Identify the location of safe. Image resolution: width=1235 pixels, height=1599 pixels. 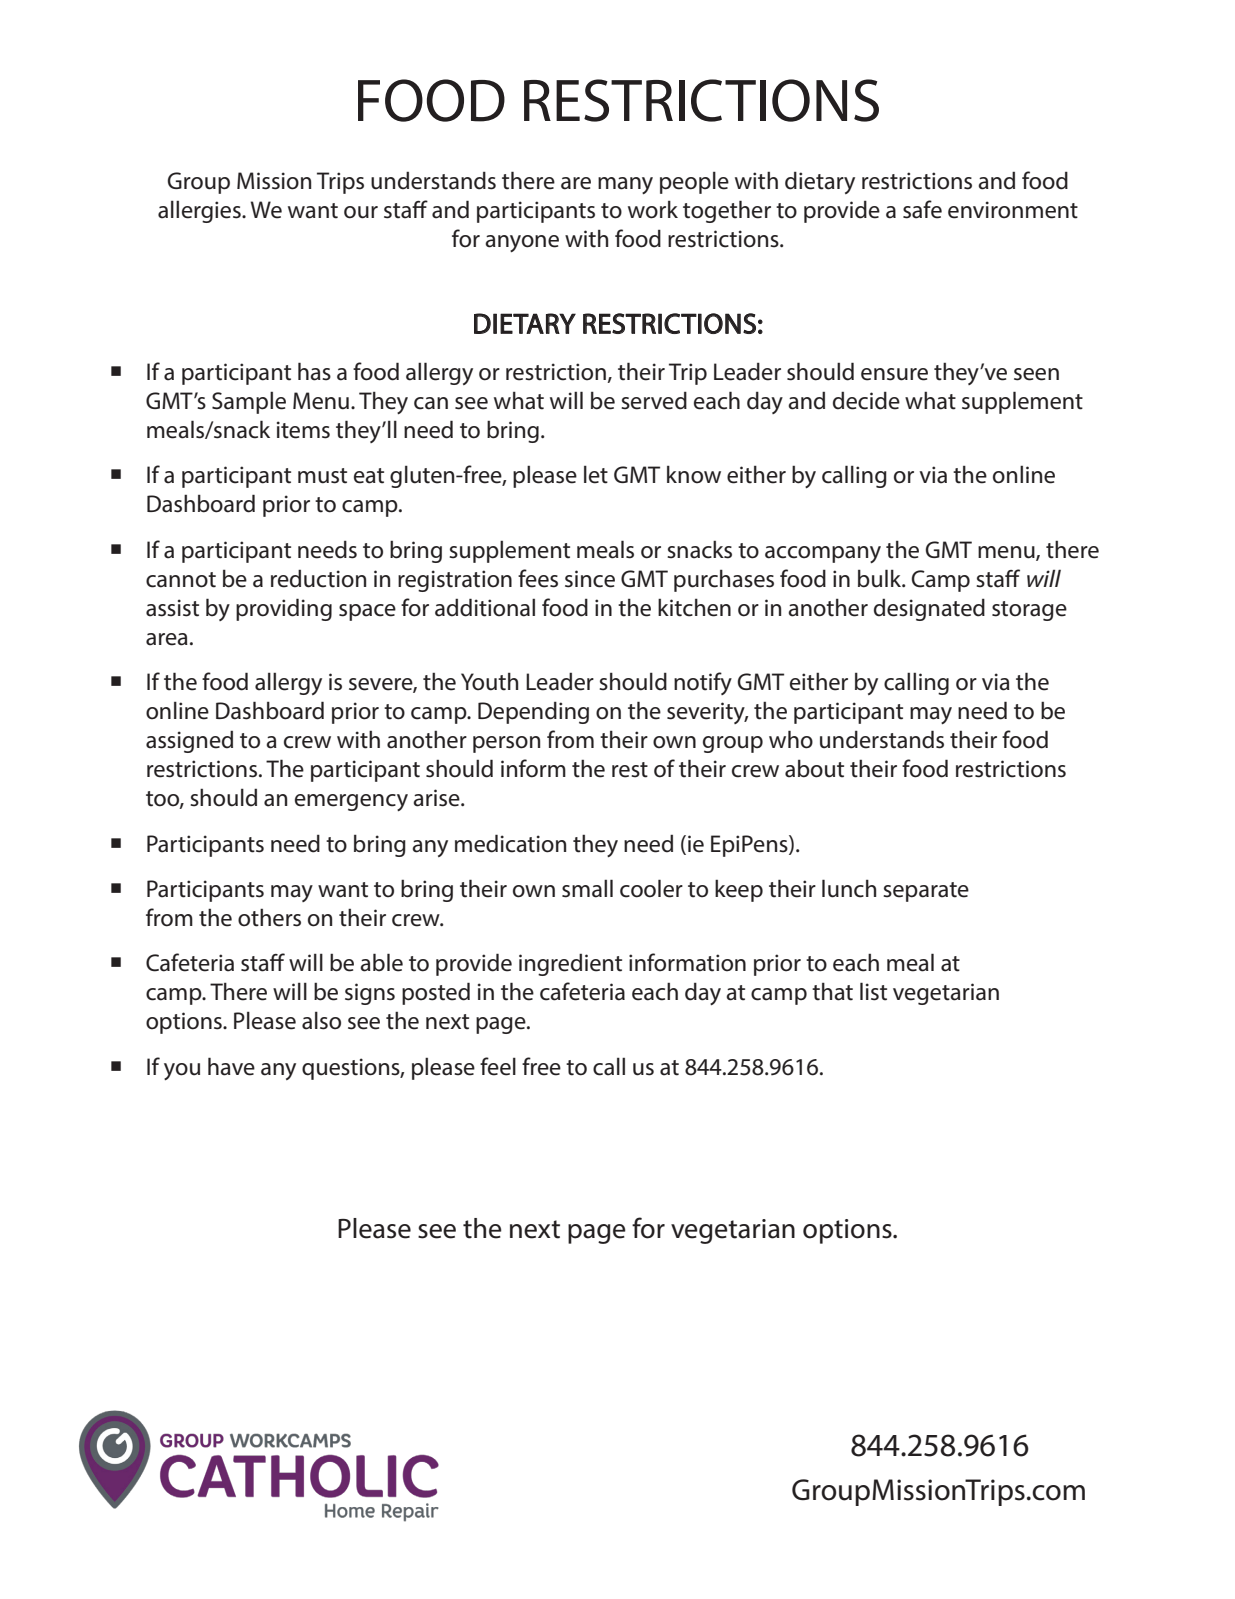
(922, 209).
